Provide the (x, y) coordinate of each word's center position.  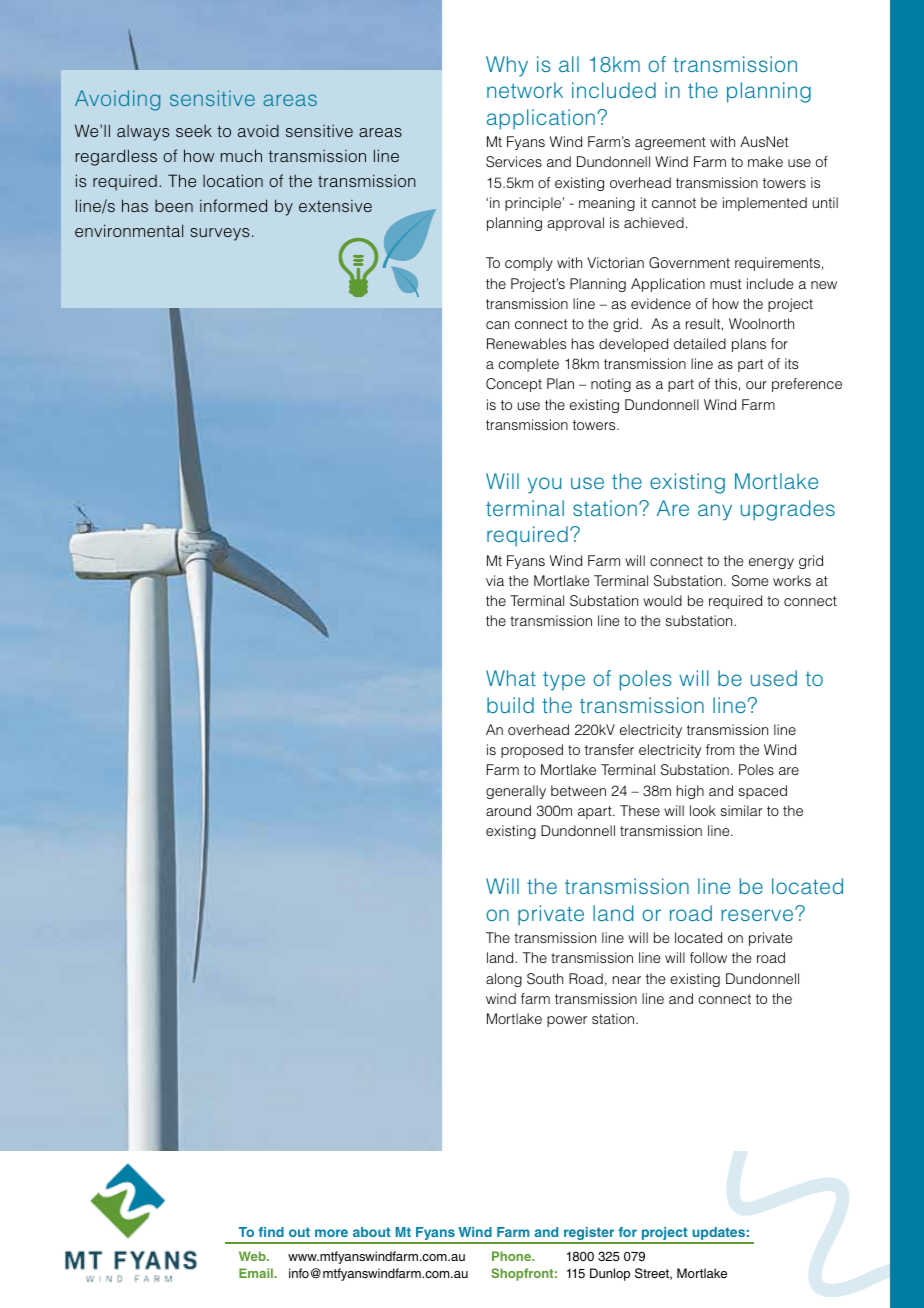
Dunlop (610, 1274)
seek (194, 131)
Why (507, 66)
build (510, 705)
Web (253, 1256)
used (774, 678)
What (511, 678)
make (765, 161)
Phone (512, 1256)
